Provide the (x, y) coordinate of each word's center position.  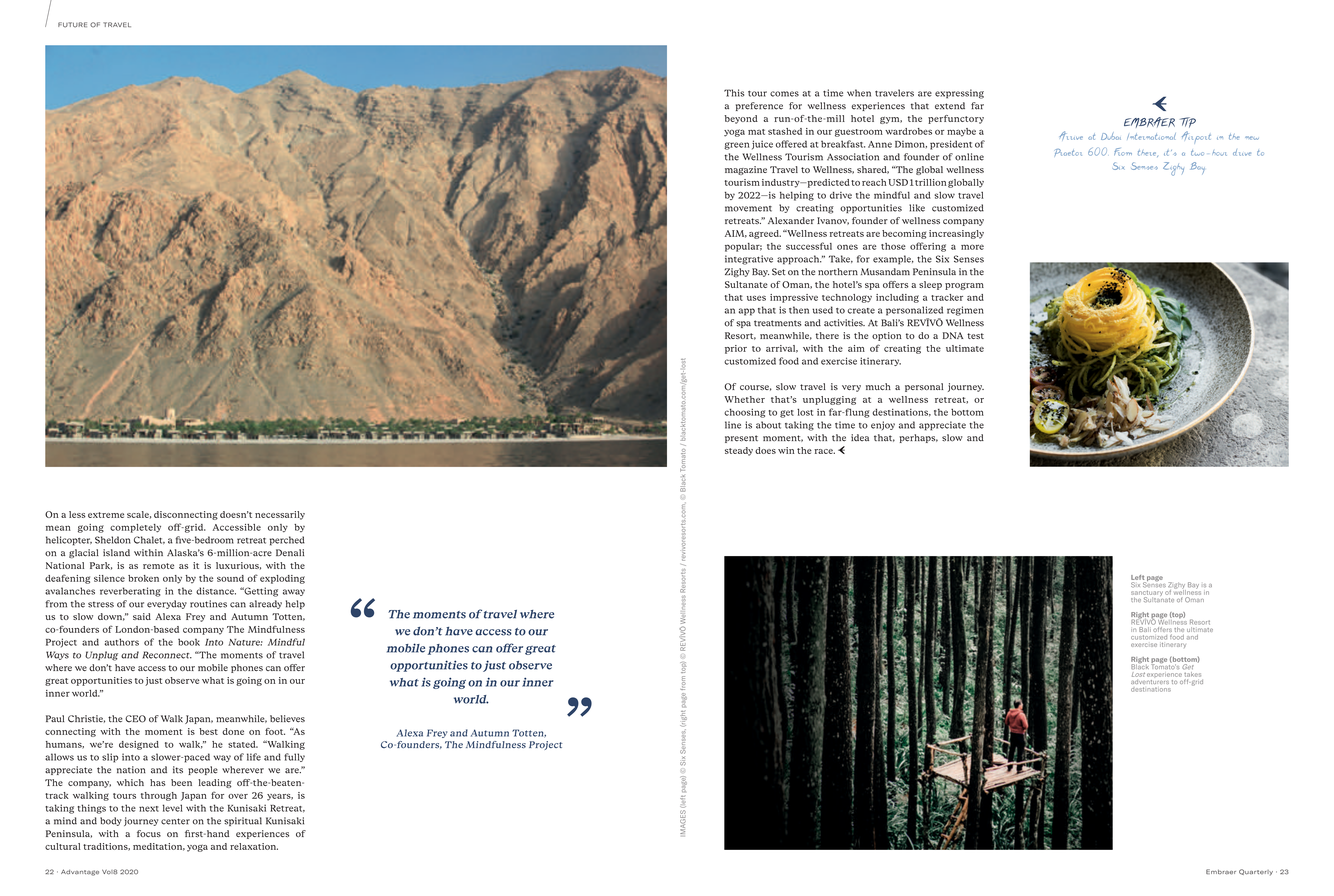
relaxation (254, 846)
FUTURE (72, 25)
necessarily (280, 515)
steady (739, 451)
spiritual (243, 821)
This (734, 93)
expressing (959, 94)
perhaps (918, 438)
